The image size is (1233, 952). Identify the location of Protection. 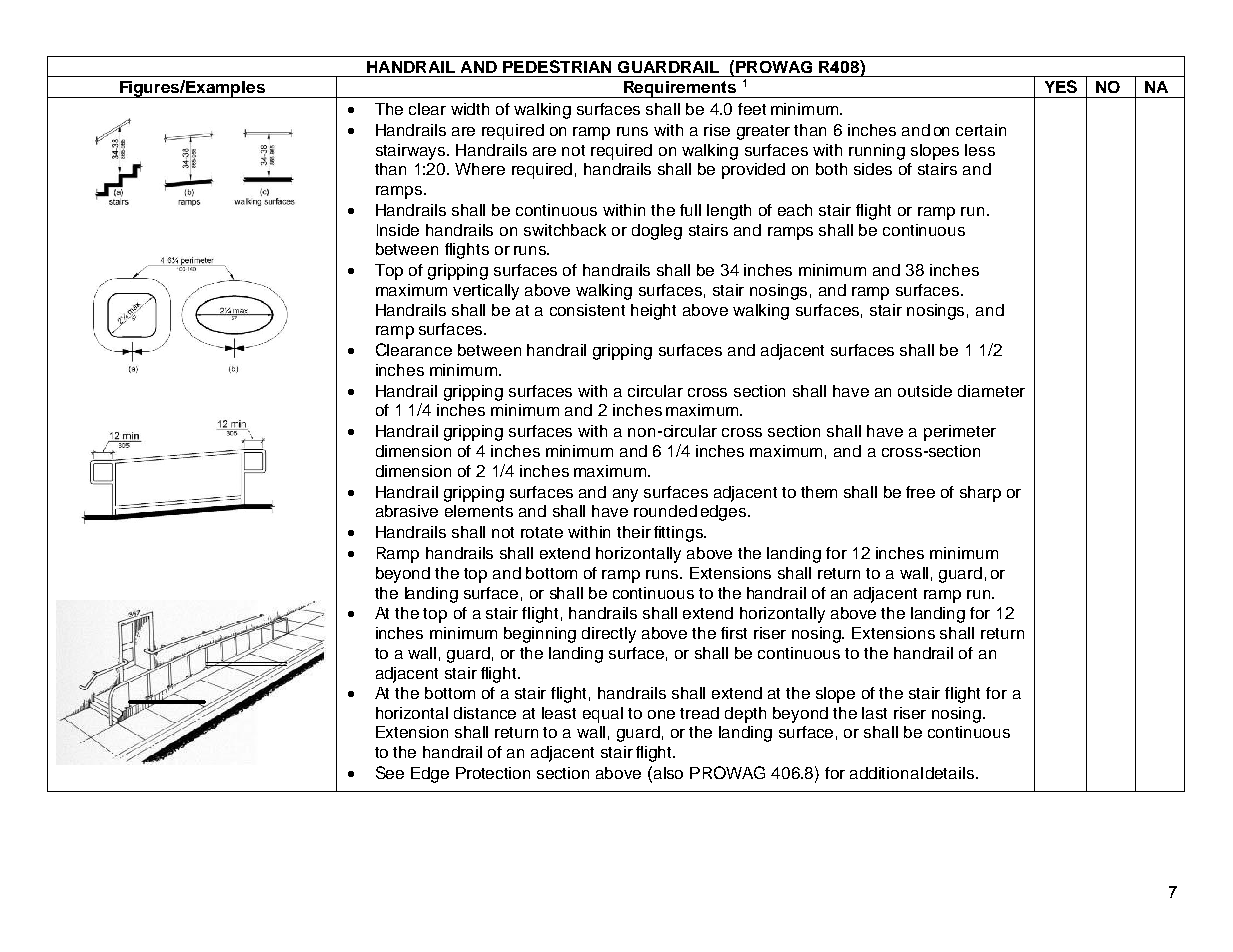
(493, 773).
